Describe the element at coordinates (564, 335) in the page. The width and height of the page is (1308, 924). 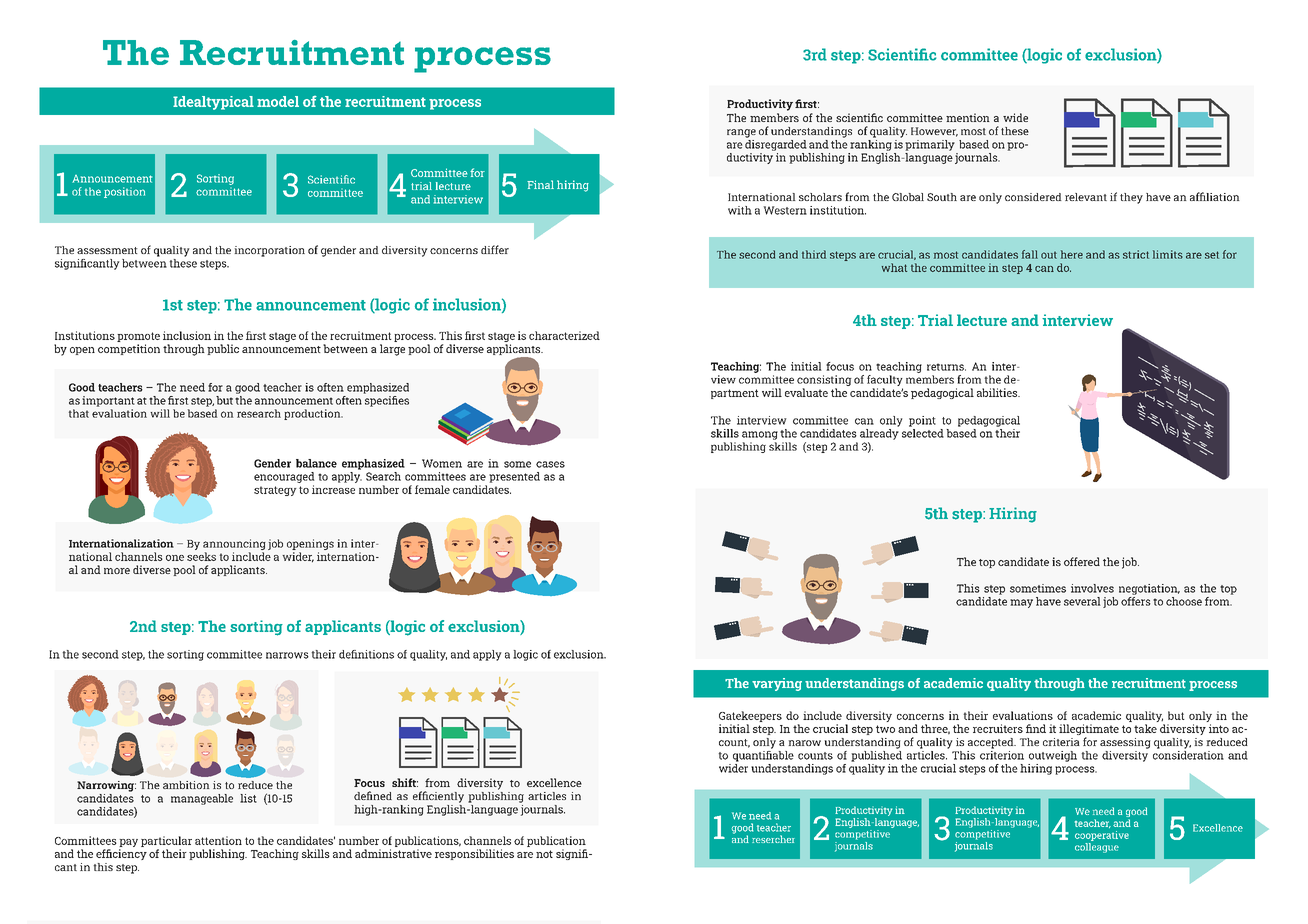
I see `characterized` at that location.
